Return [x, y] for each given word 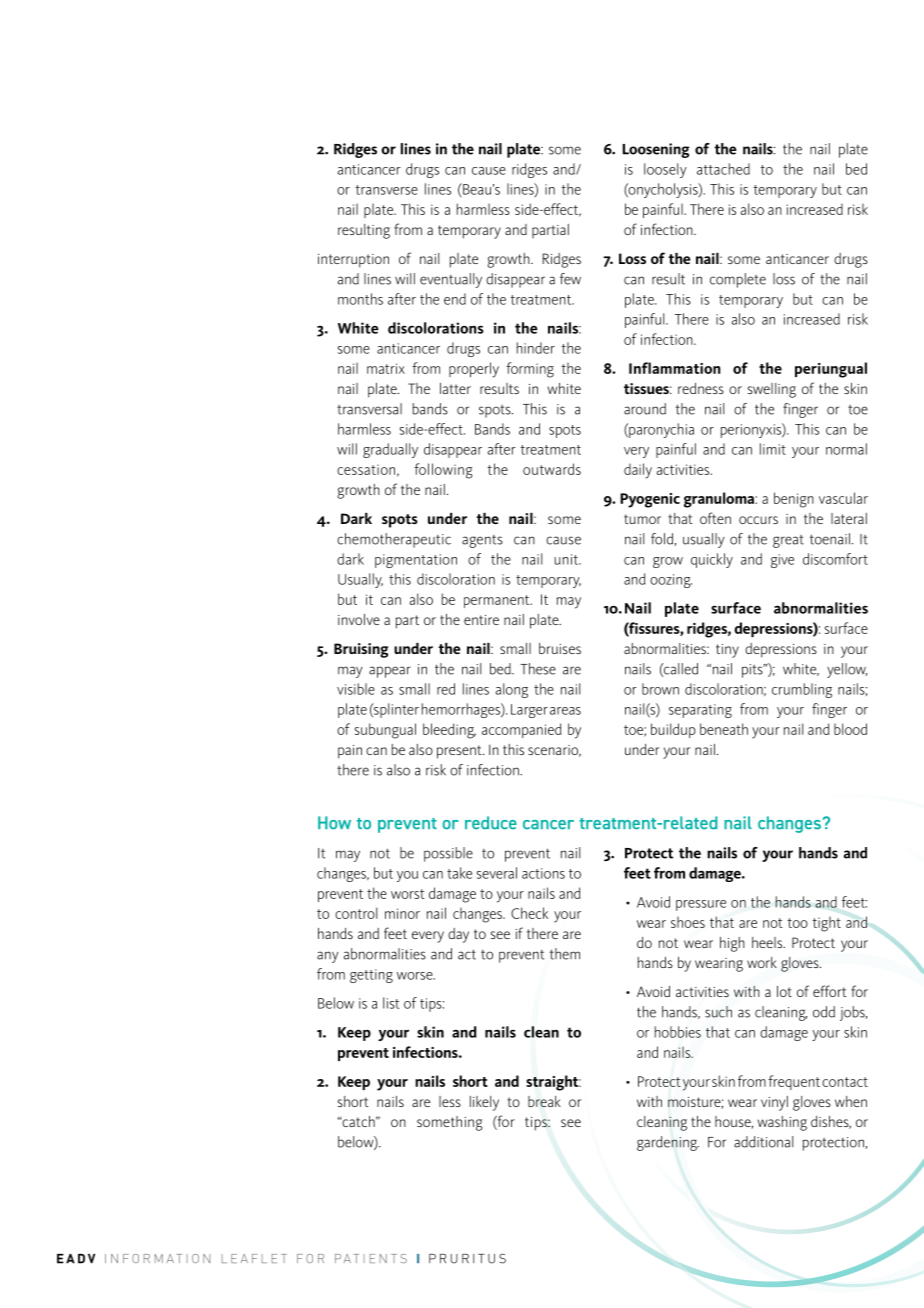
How [334, 823]
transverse [386, 190]
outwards [552, 469]
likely [484, 1103]
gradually [390, 450]
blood [850, 729]
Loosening [656, 150]
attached [723, 169]
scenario [554, 751]
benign [794, 500]
